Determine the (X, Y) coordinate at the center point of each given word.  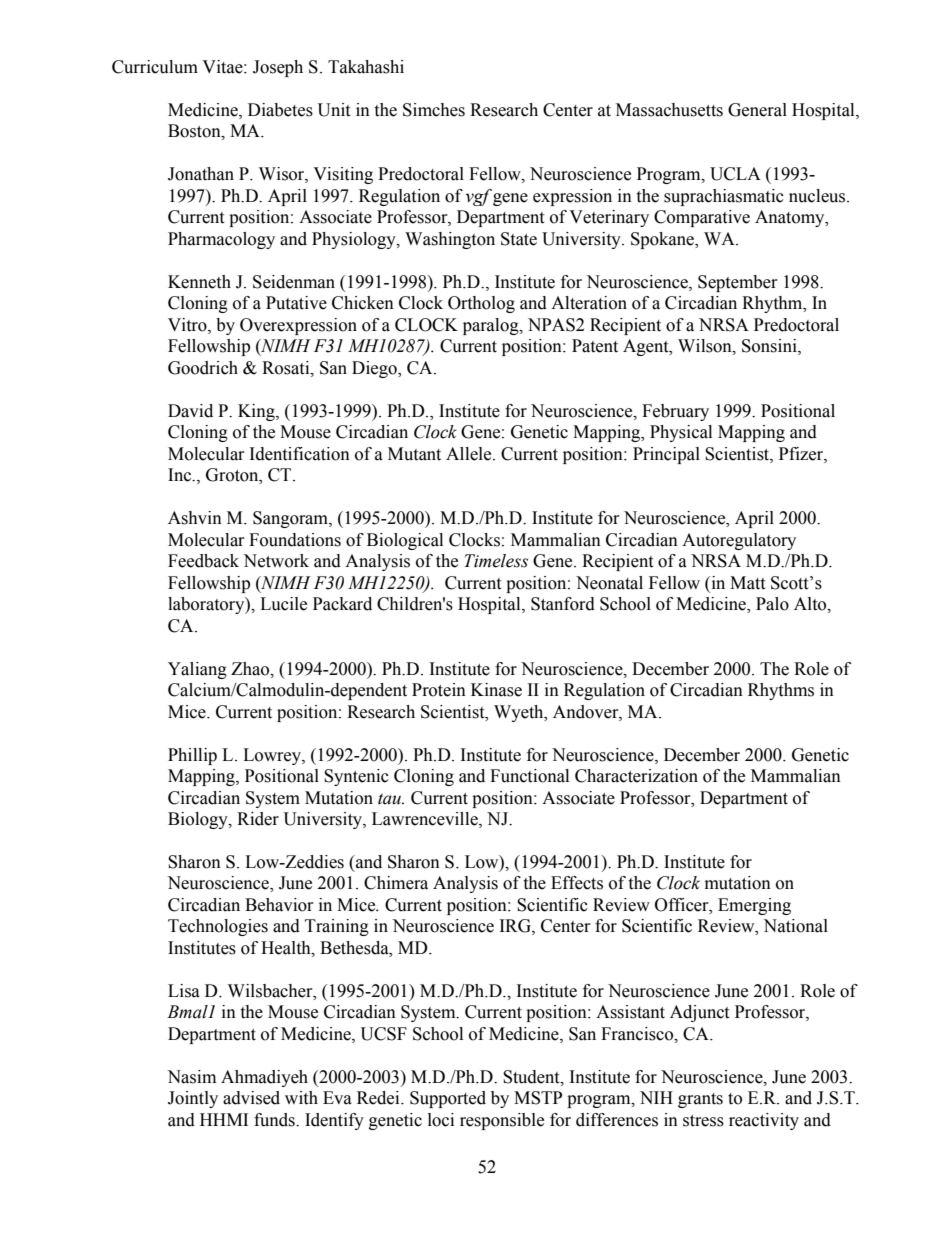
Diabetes (280, 110)
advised (251, 1098)
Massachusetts (669, 110)
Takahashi (366, 67)
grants (700, 1100)
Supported (448, 1099)
